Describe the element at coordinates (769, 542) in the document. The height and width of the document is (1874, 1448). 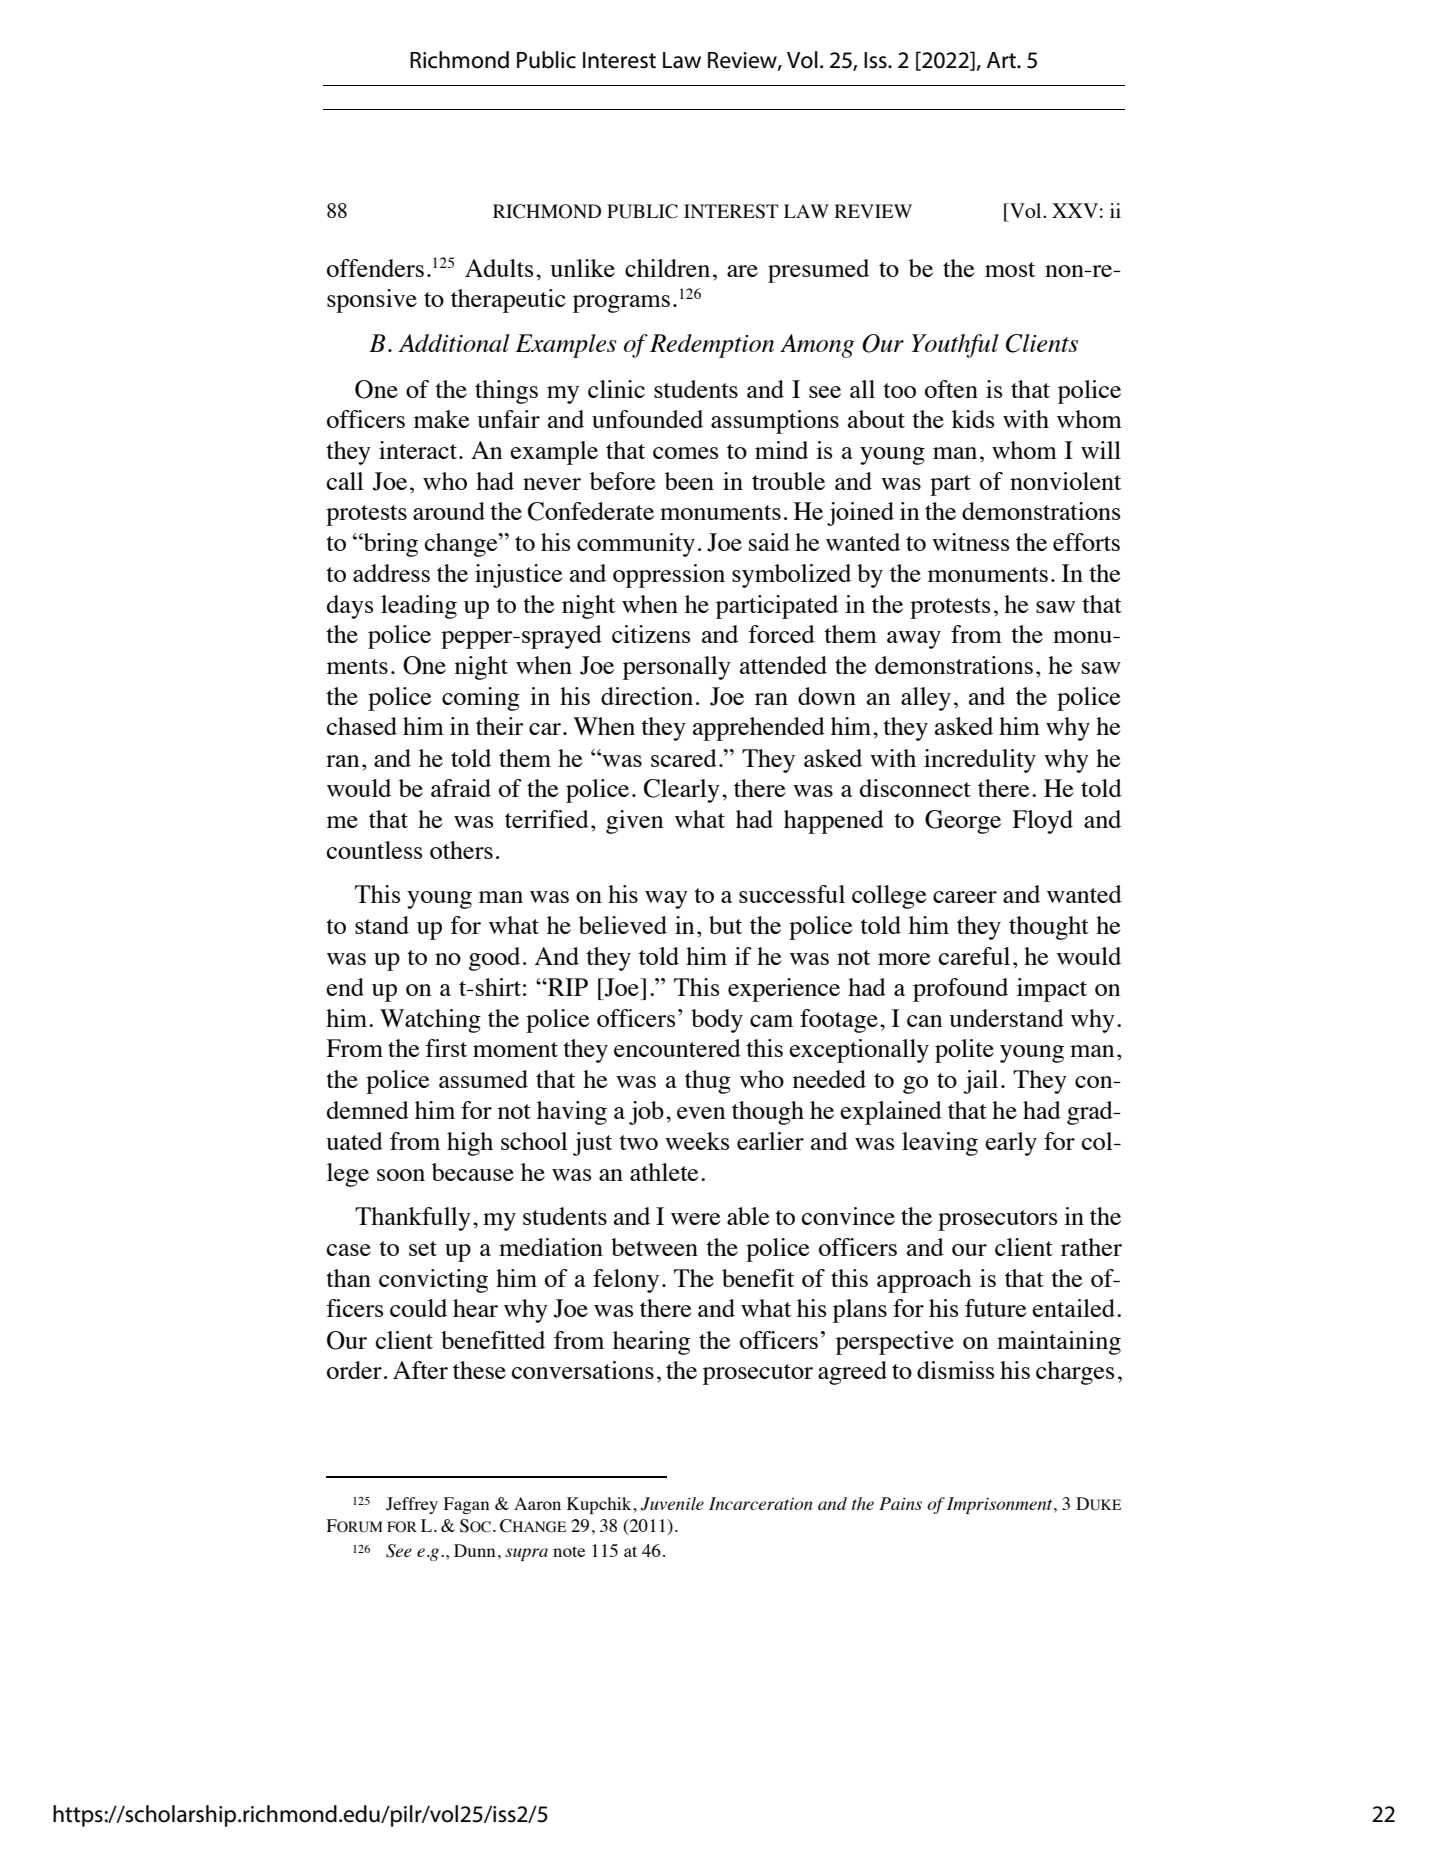
I see `said` at that location.
